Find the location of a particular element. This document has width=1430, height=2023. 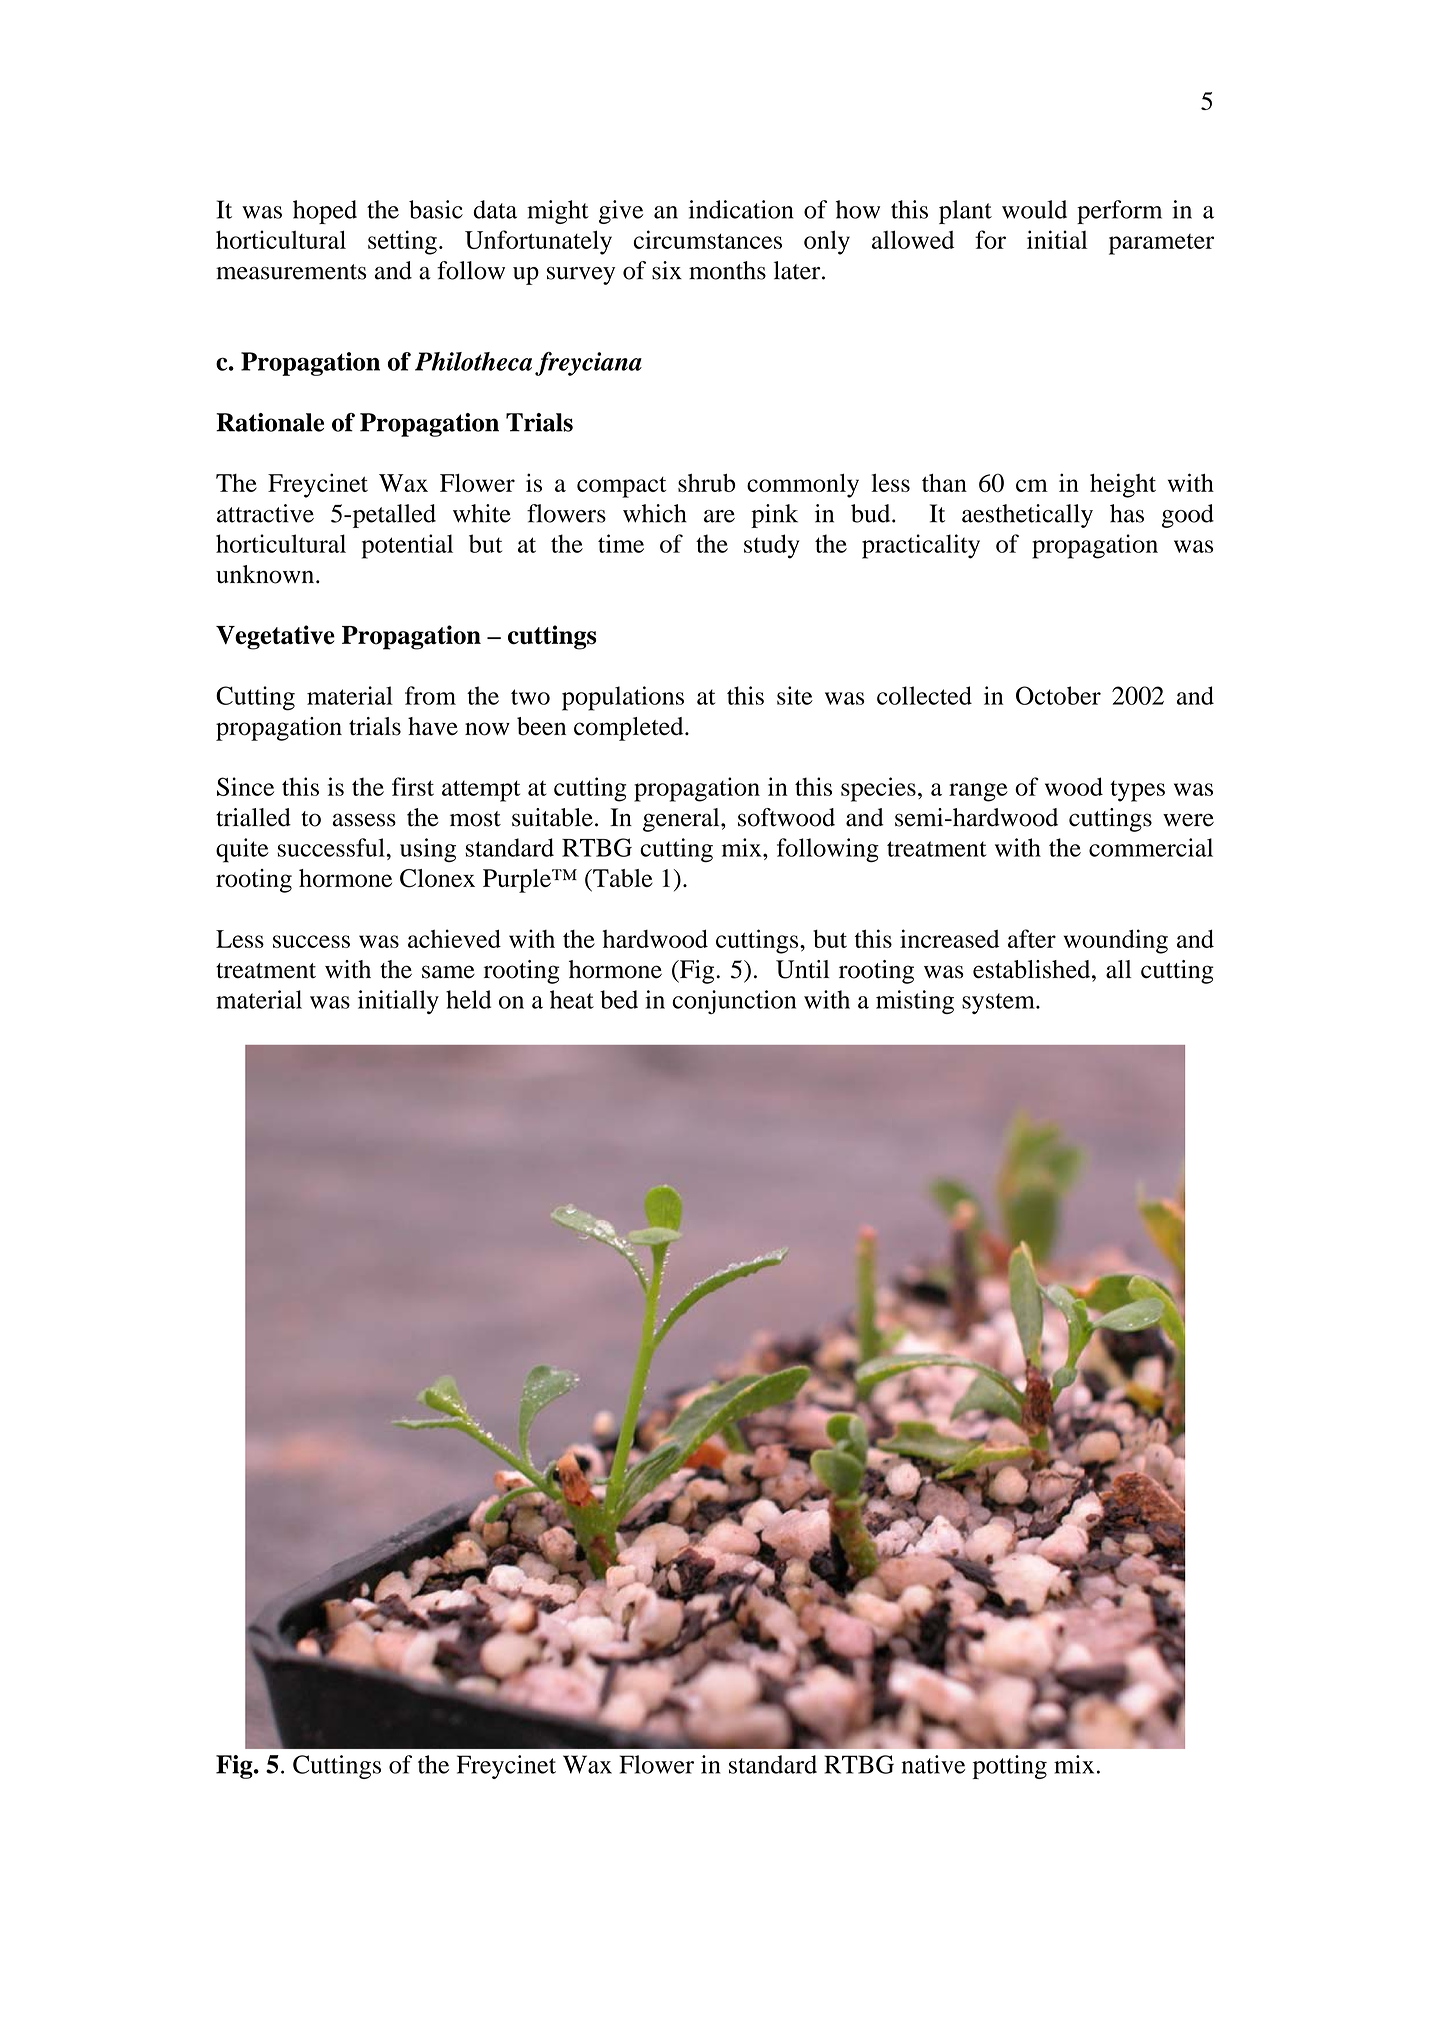

October is located at coordinates (1058, 695).
